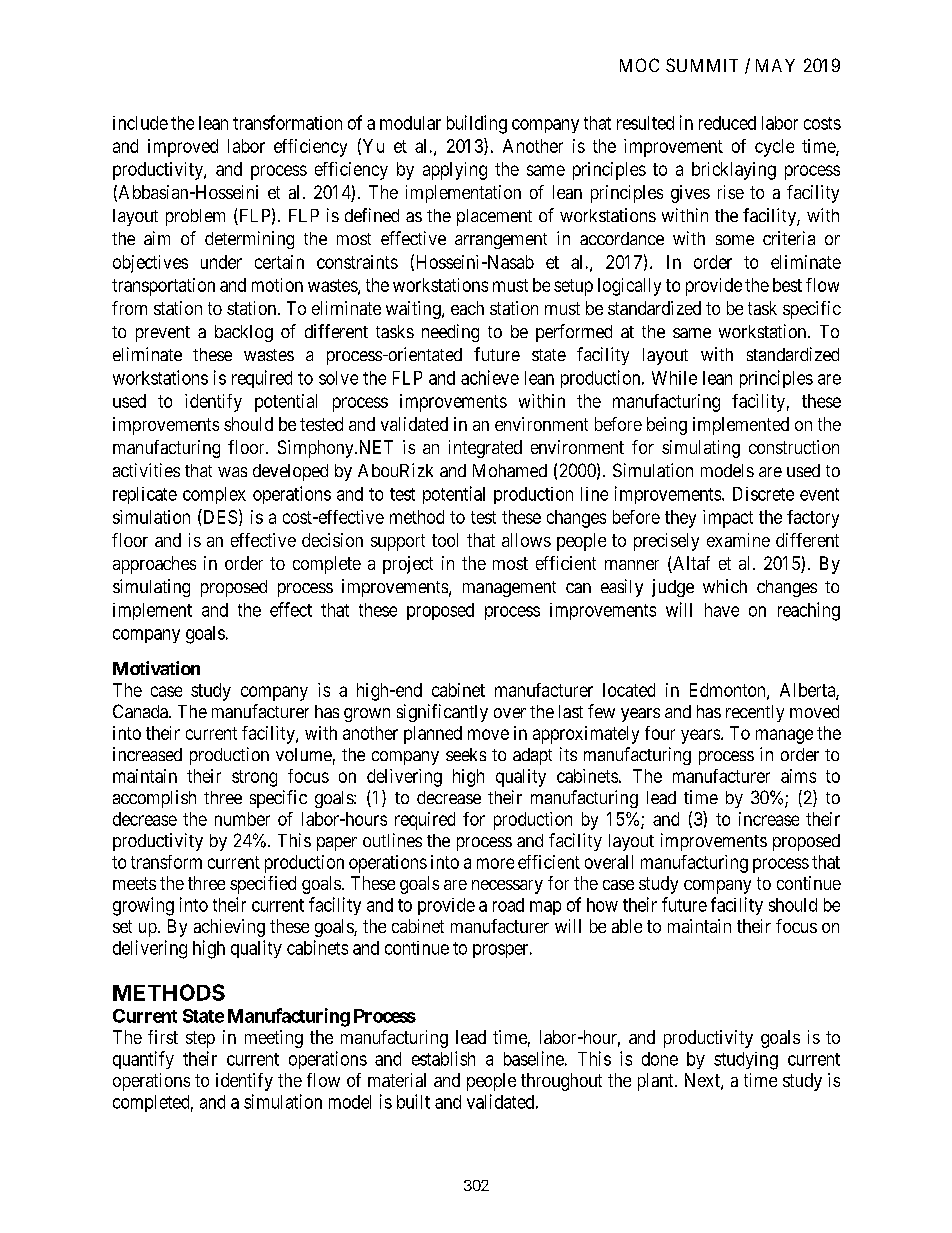 The width and height of the page is (952, 1233). I want to click on which, so click(725, 586).
